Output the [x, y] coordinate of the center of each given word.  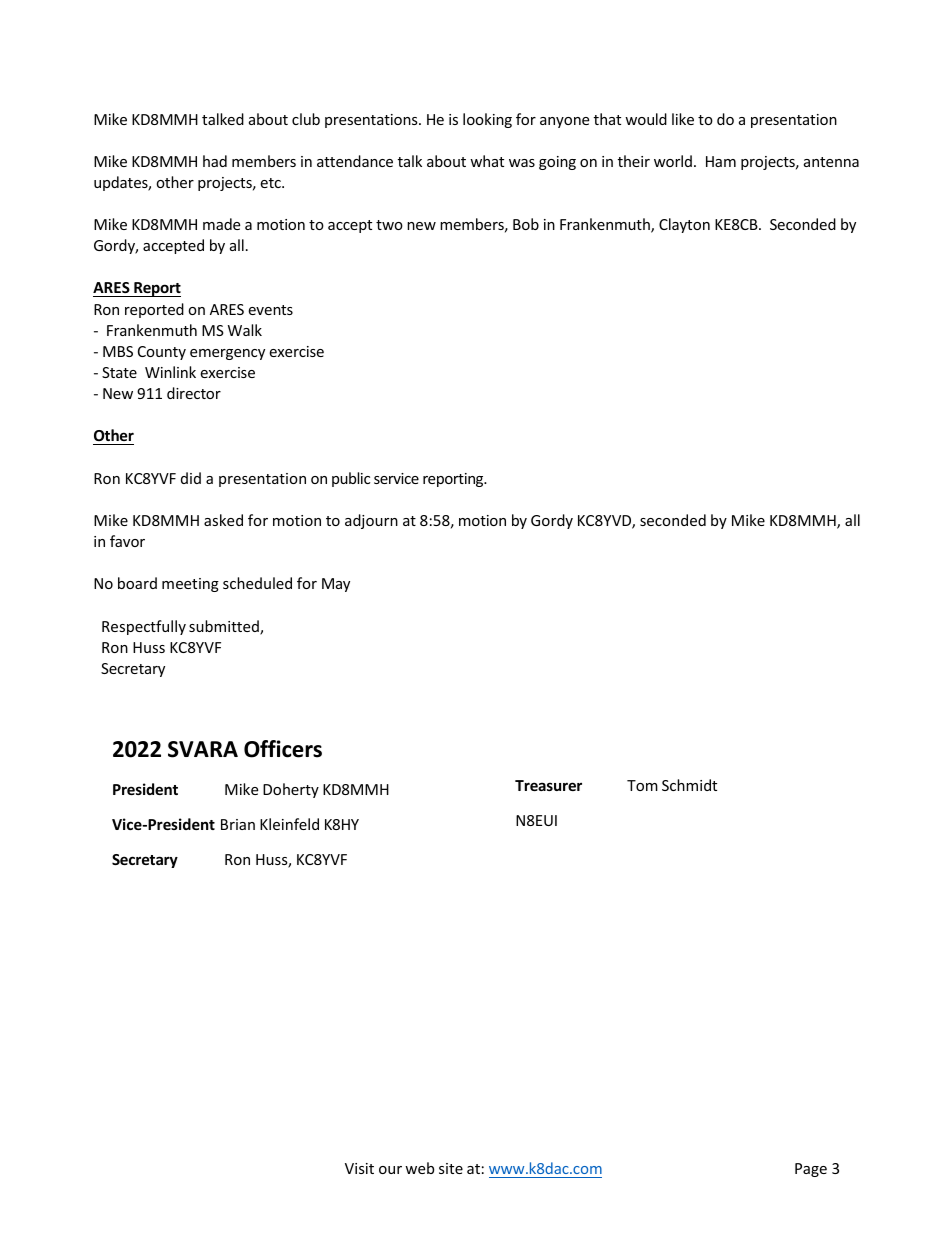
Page [811, 1170]
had [215, 161]
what [487, 161]
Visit [359, 1168]
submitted [225, 627]
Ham [721, 161]
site [451, 1168]
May [336, 585]
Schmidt [689, 785]
